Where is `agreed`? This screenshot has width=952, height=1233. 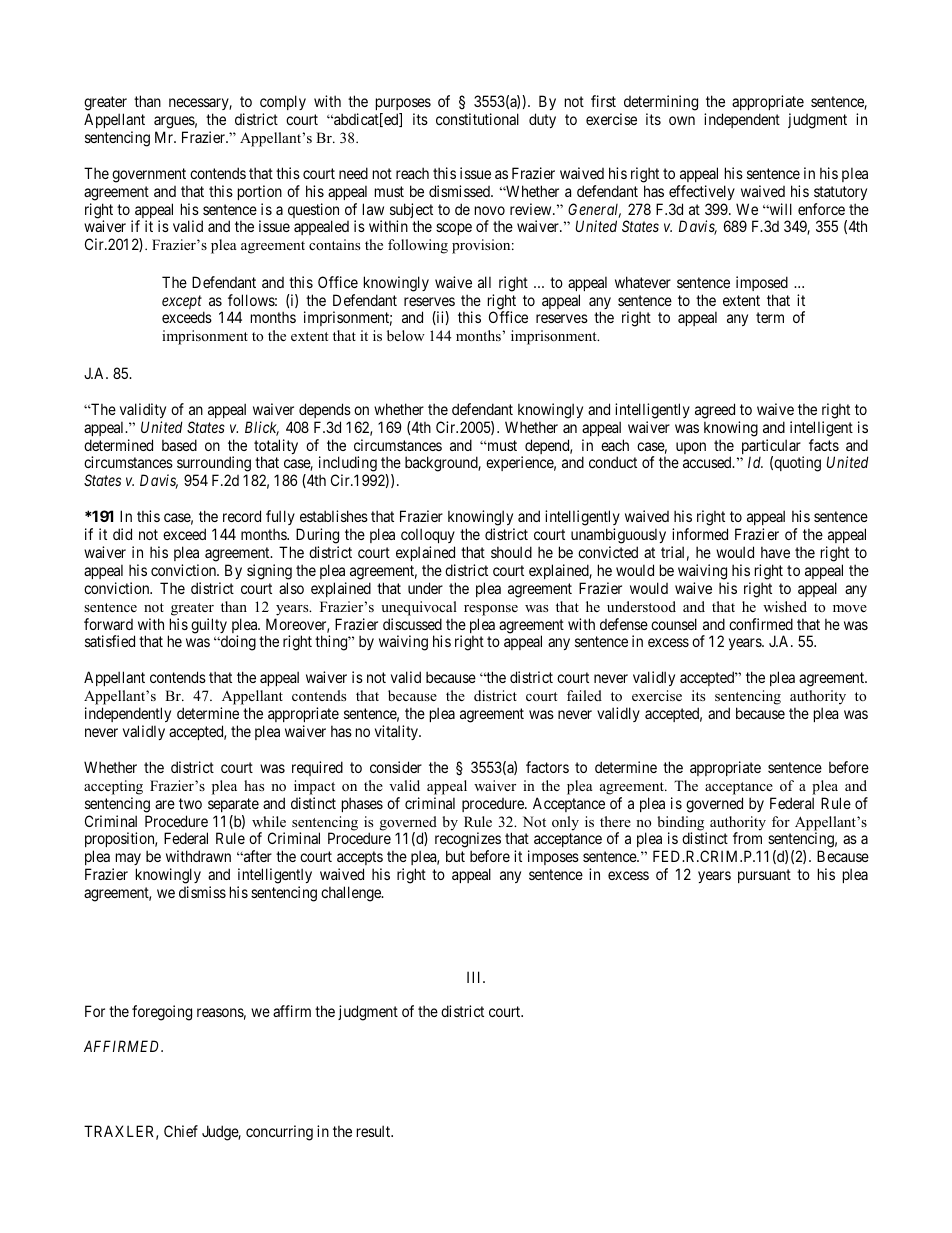
agreed is located at coordinates (715, 411).
